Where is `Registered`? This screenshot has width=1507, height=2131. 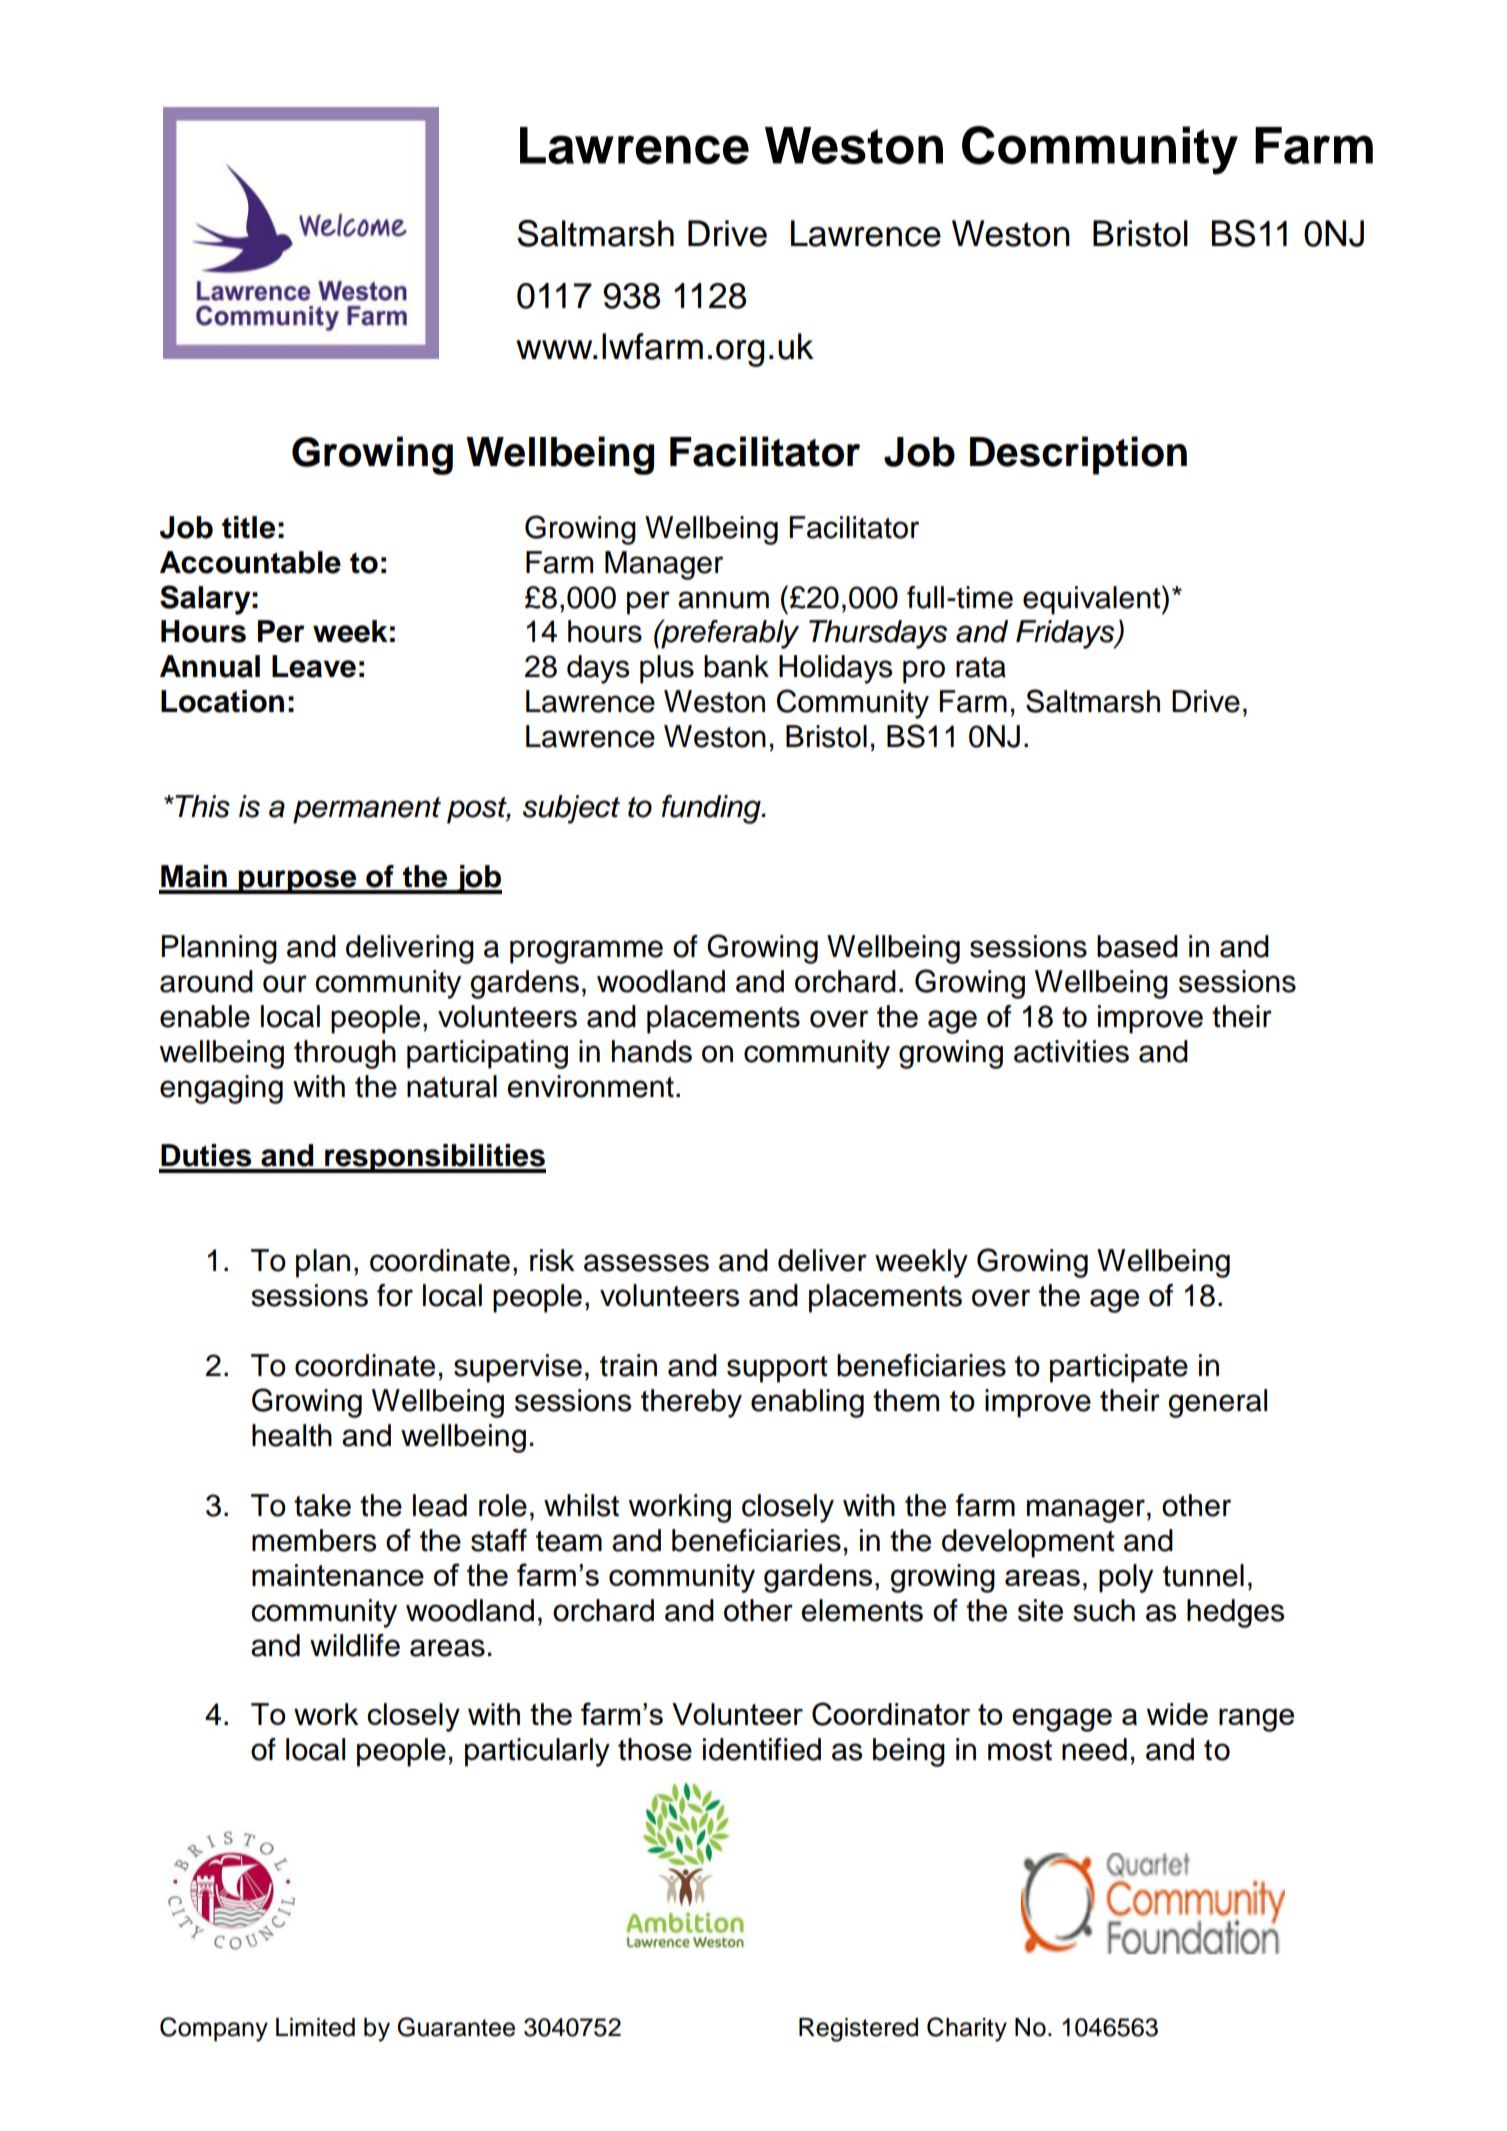
Registered is located at coordinates (858, 2030).
